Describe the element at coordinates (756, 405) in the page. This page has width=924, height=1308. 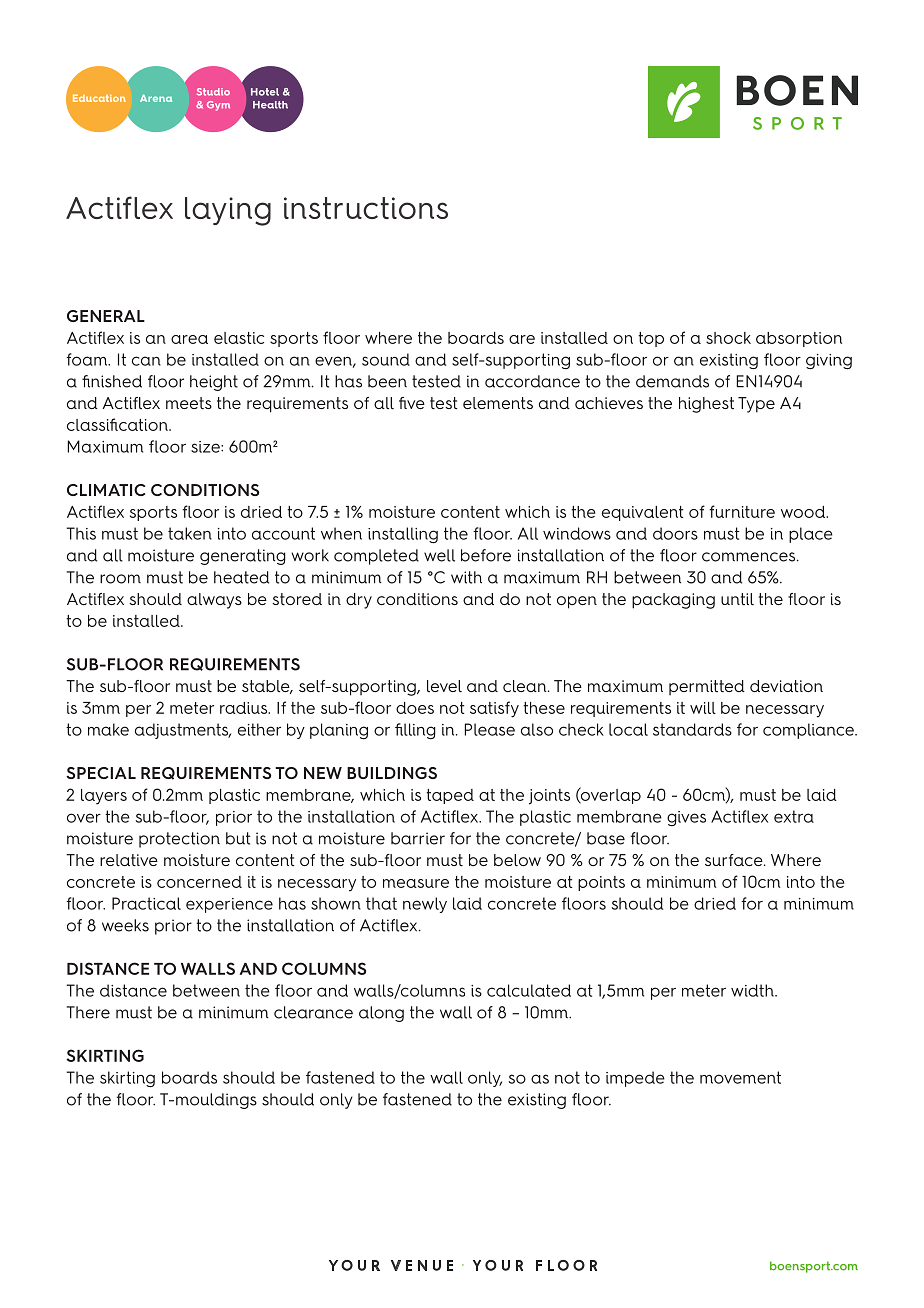
I see `Type` at that location.
